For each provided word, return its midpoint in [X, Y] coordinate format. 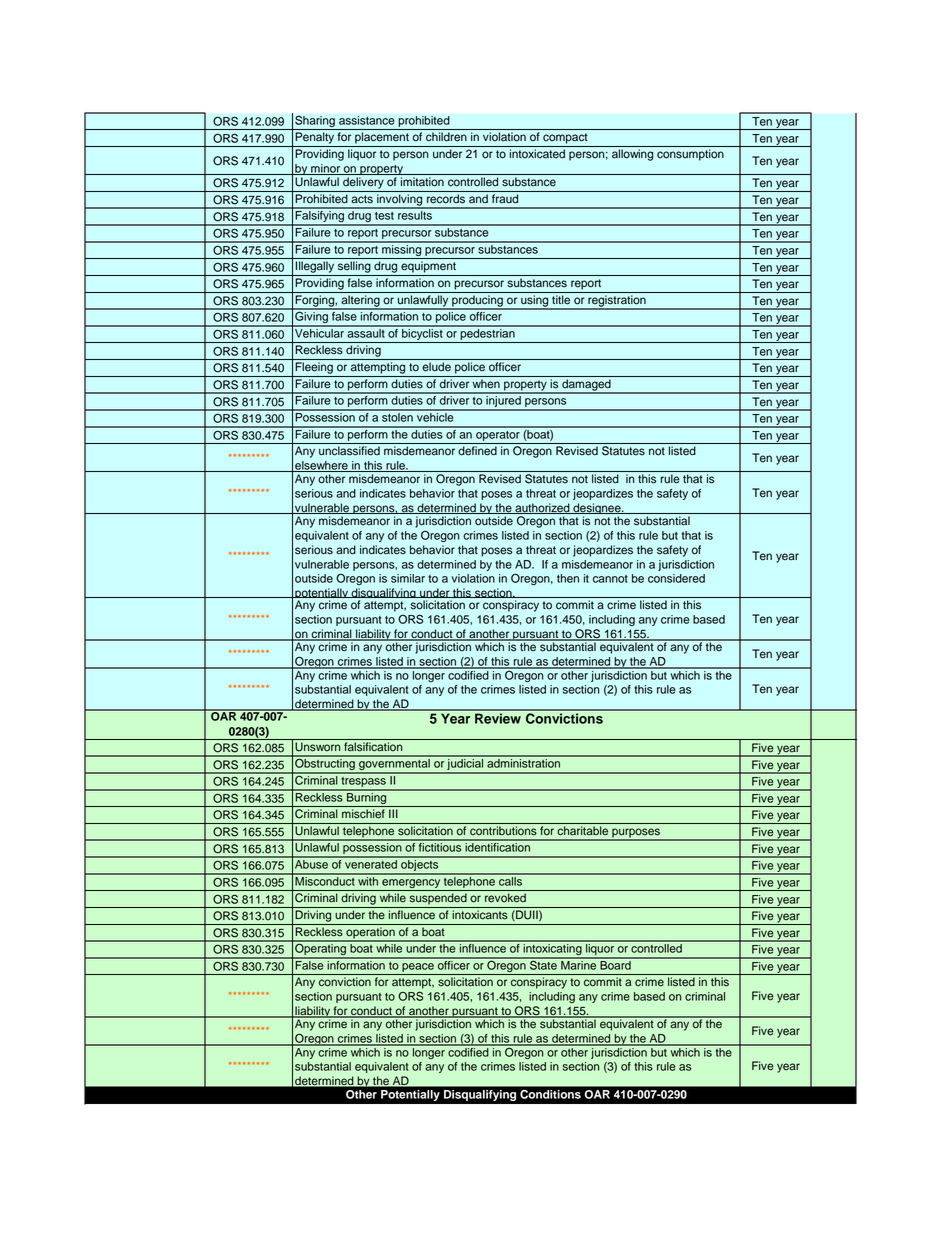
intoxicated [537, 153]
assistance [367, 120]
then [568, 578]
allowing [632, 155]
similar [408, 578]
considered [676, 578]
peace [418, 967]
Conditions [550, 1094]
